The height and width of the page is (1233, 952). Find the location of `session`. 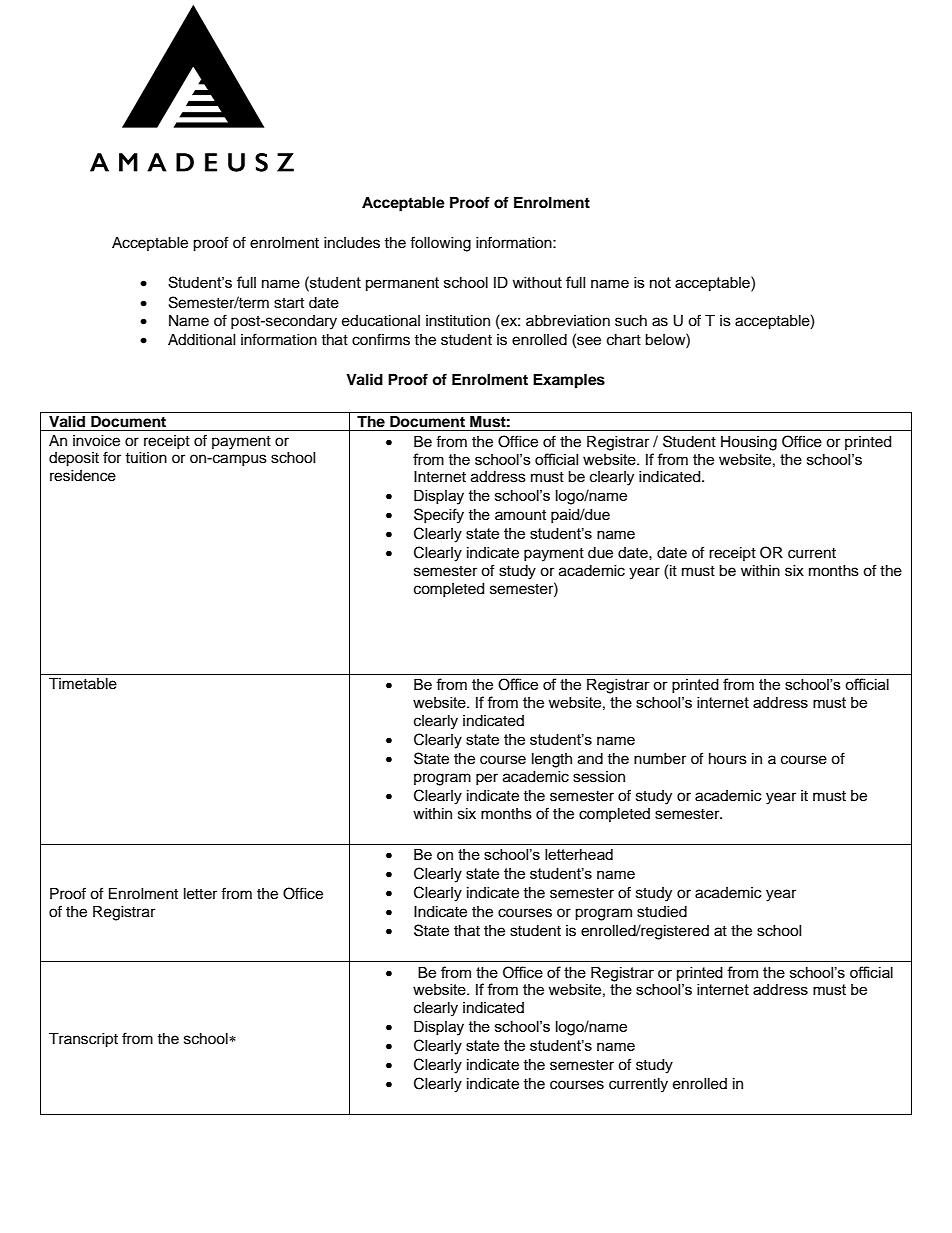

session is located at coordinates (599, 777).
